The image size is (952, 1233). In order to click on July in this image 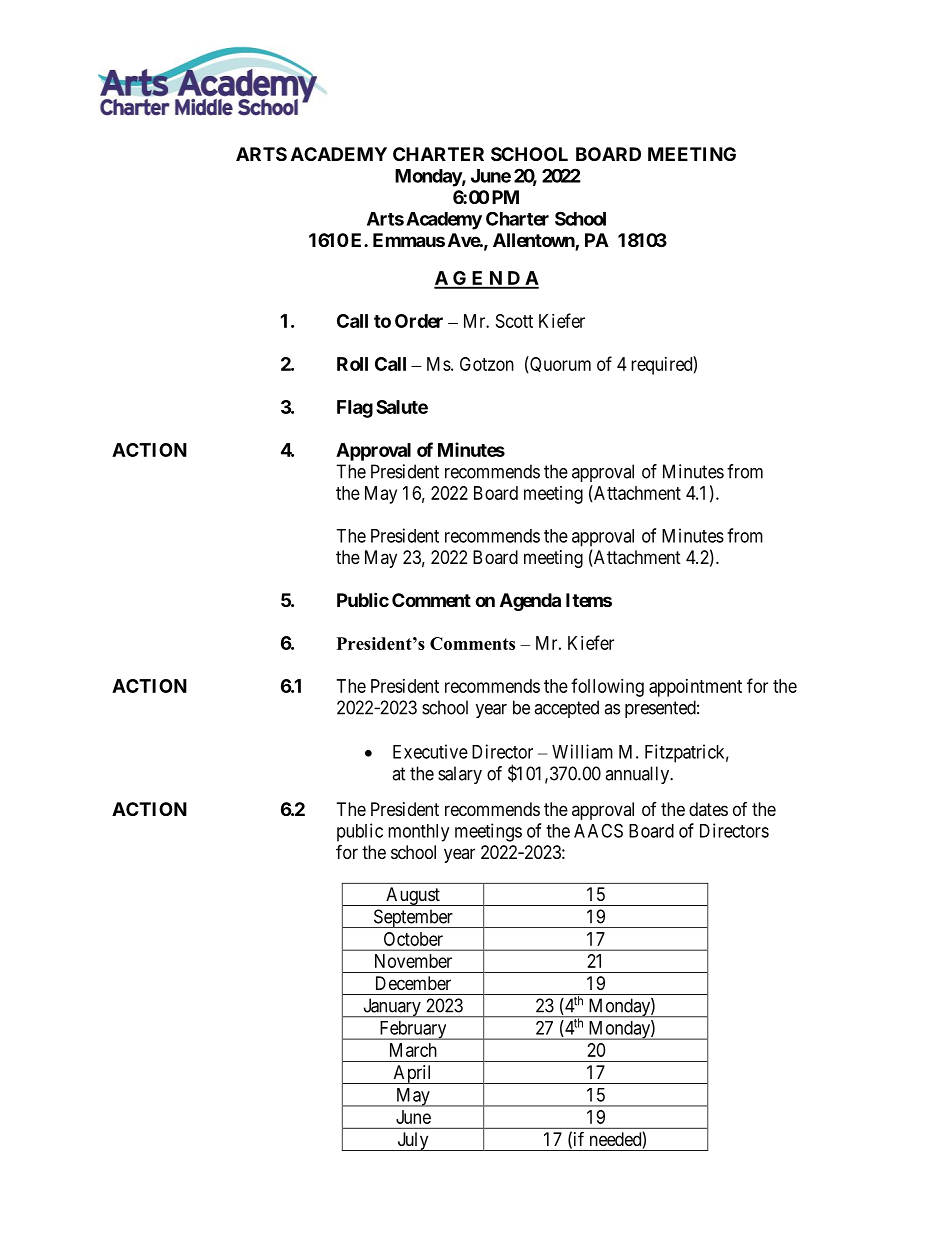, I will do `click(413, 1141)`.
